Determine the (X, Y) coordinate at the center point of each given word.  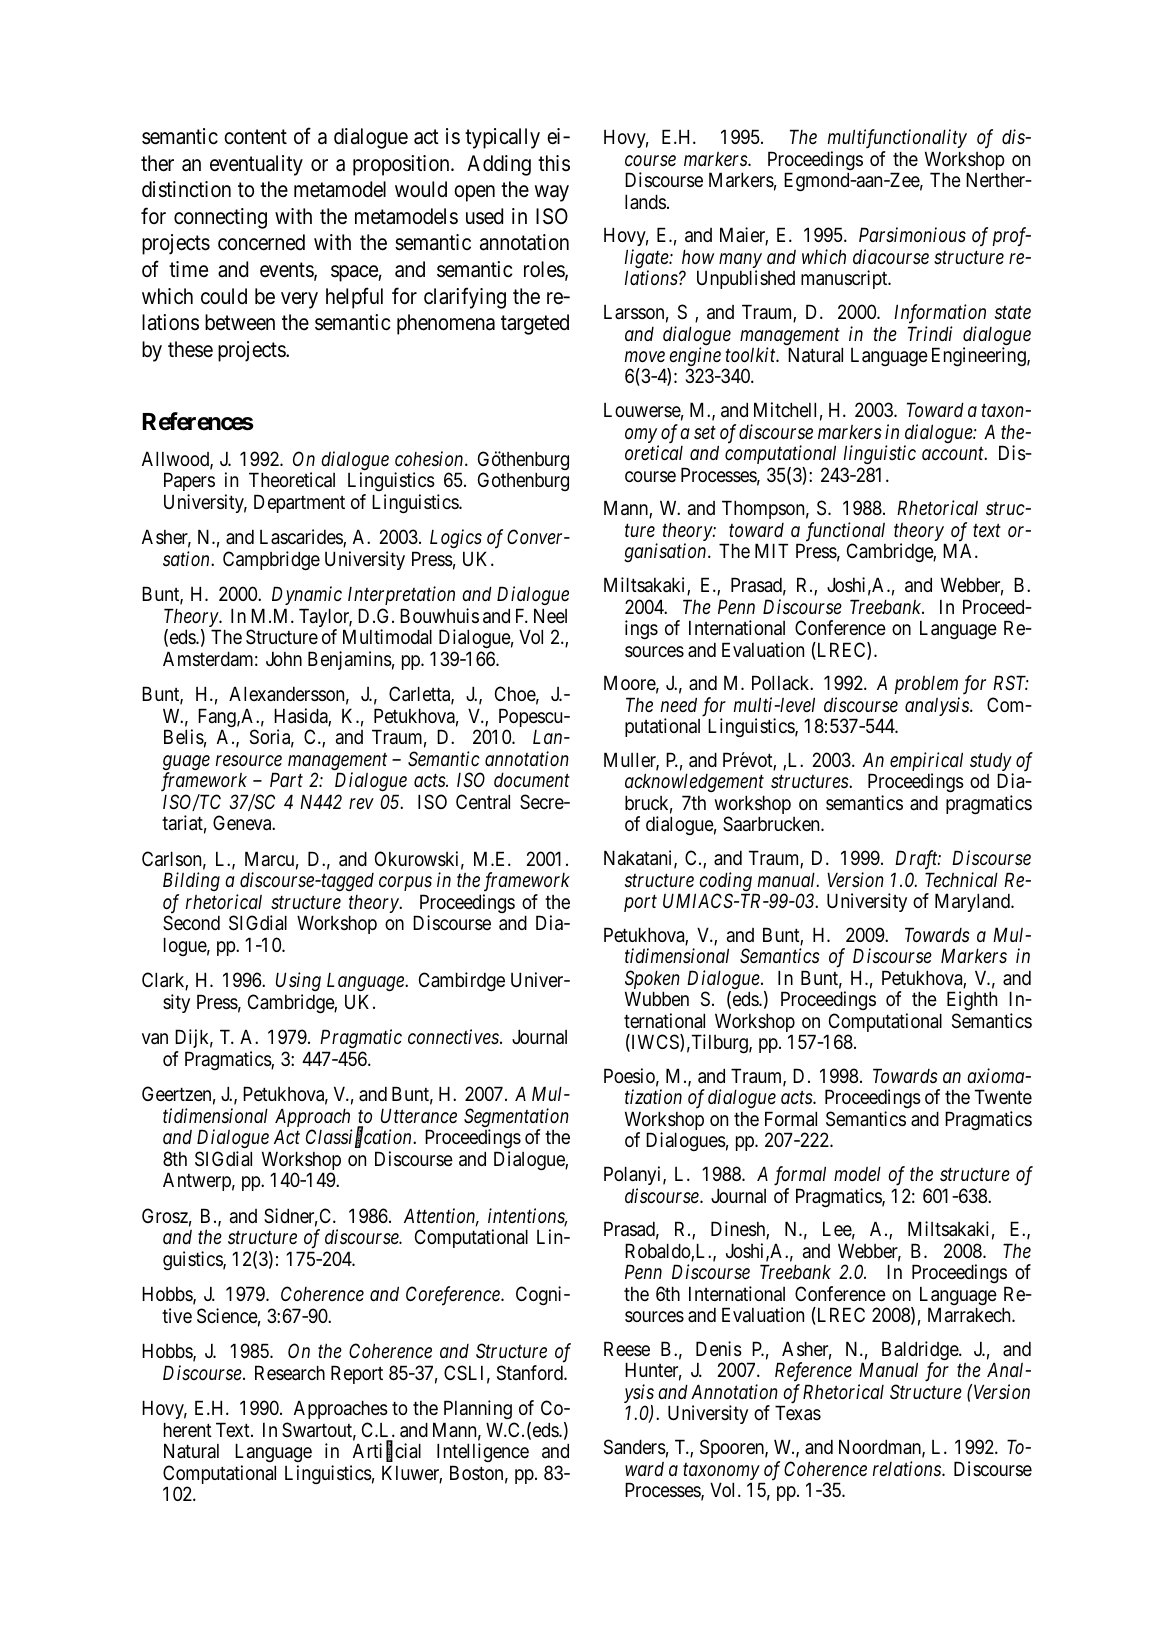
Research (290, 1373)
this (554, 163)
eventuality (256, 165)
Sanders (635, 1447)
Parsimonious (912, 235)
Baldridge (921, 1352)
